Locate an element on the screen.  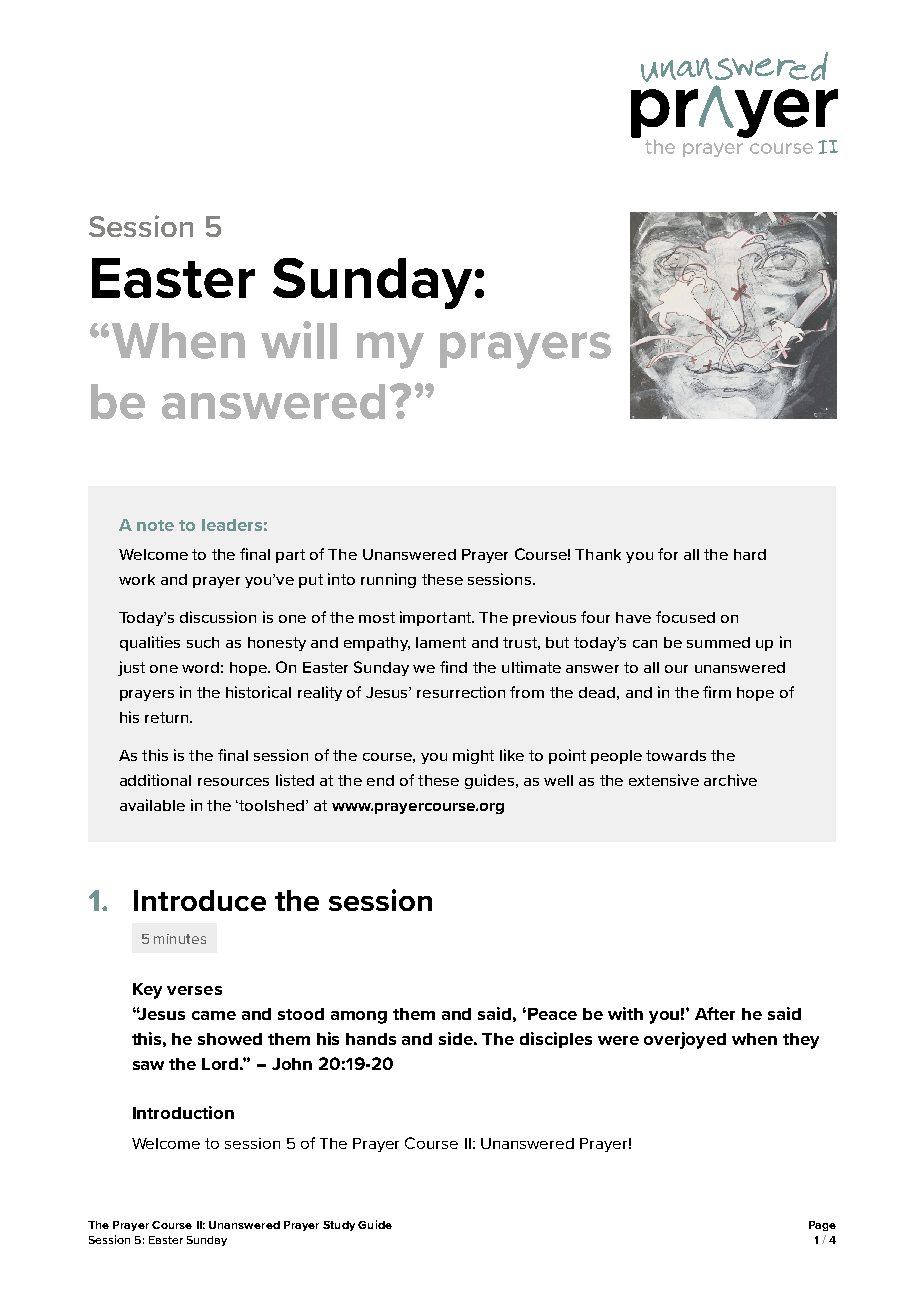
important is located at coordinates (437, 618).
